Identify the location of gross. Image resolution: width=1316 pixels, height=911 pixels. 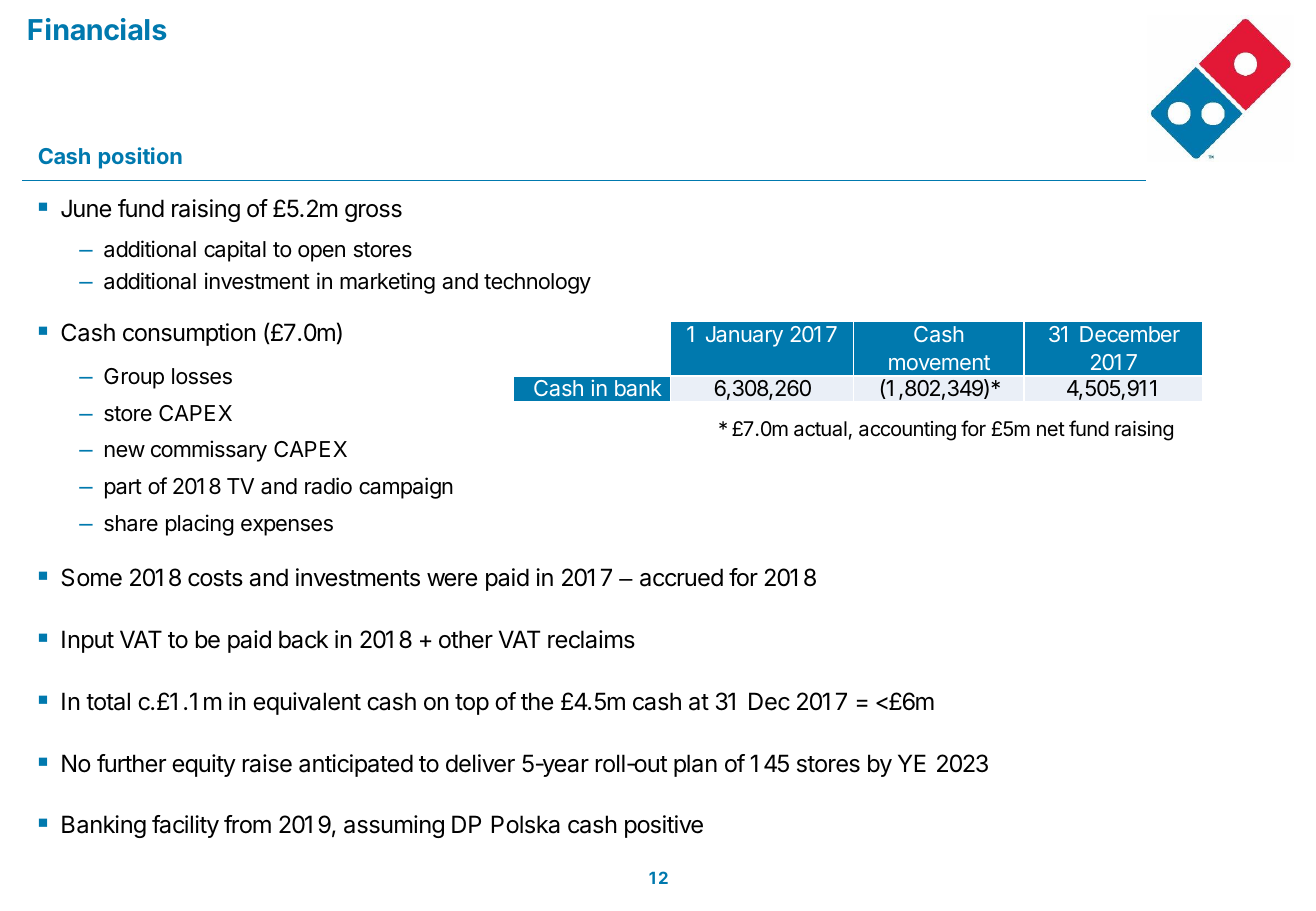
(373, 213).
